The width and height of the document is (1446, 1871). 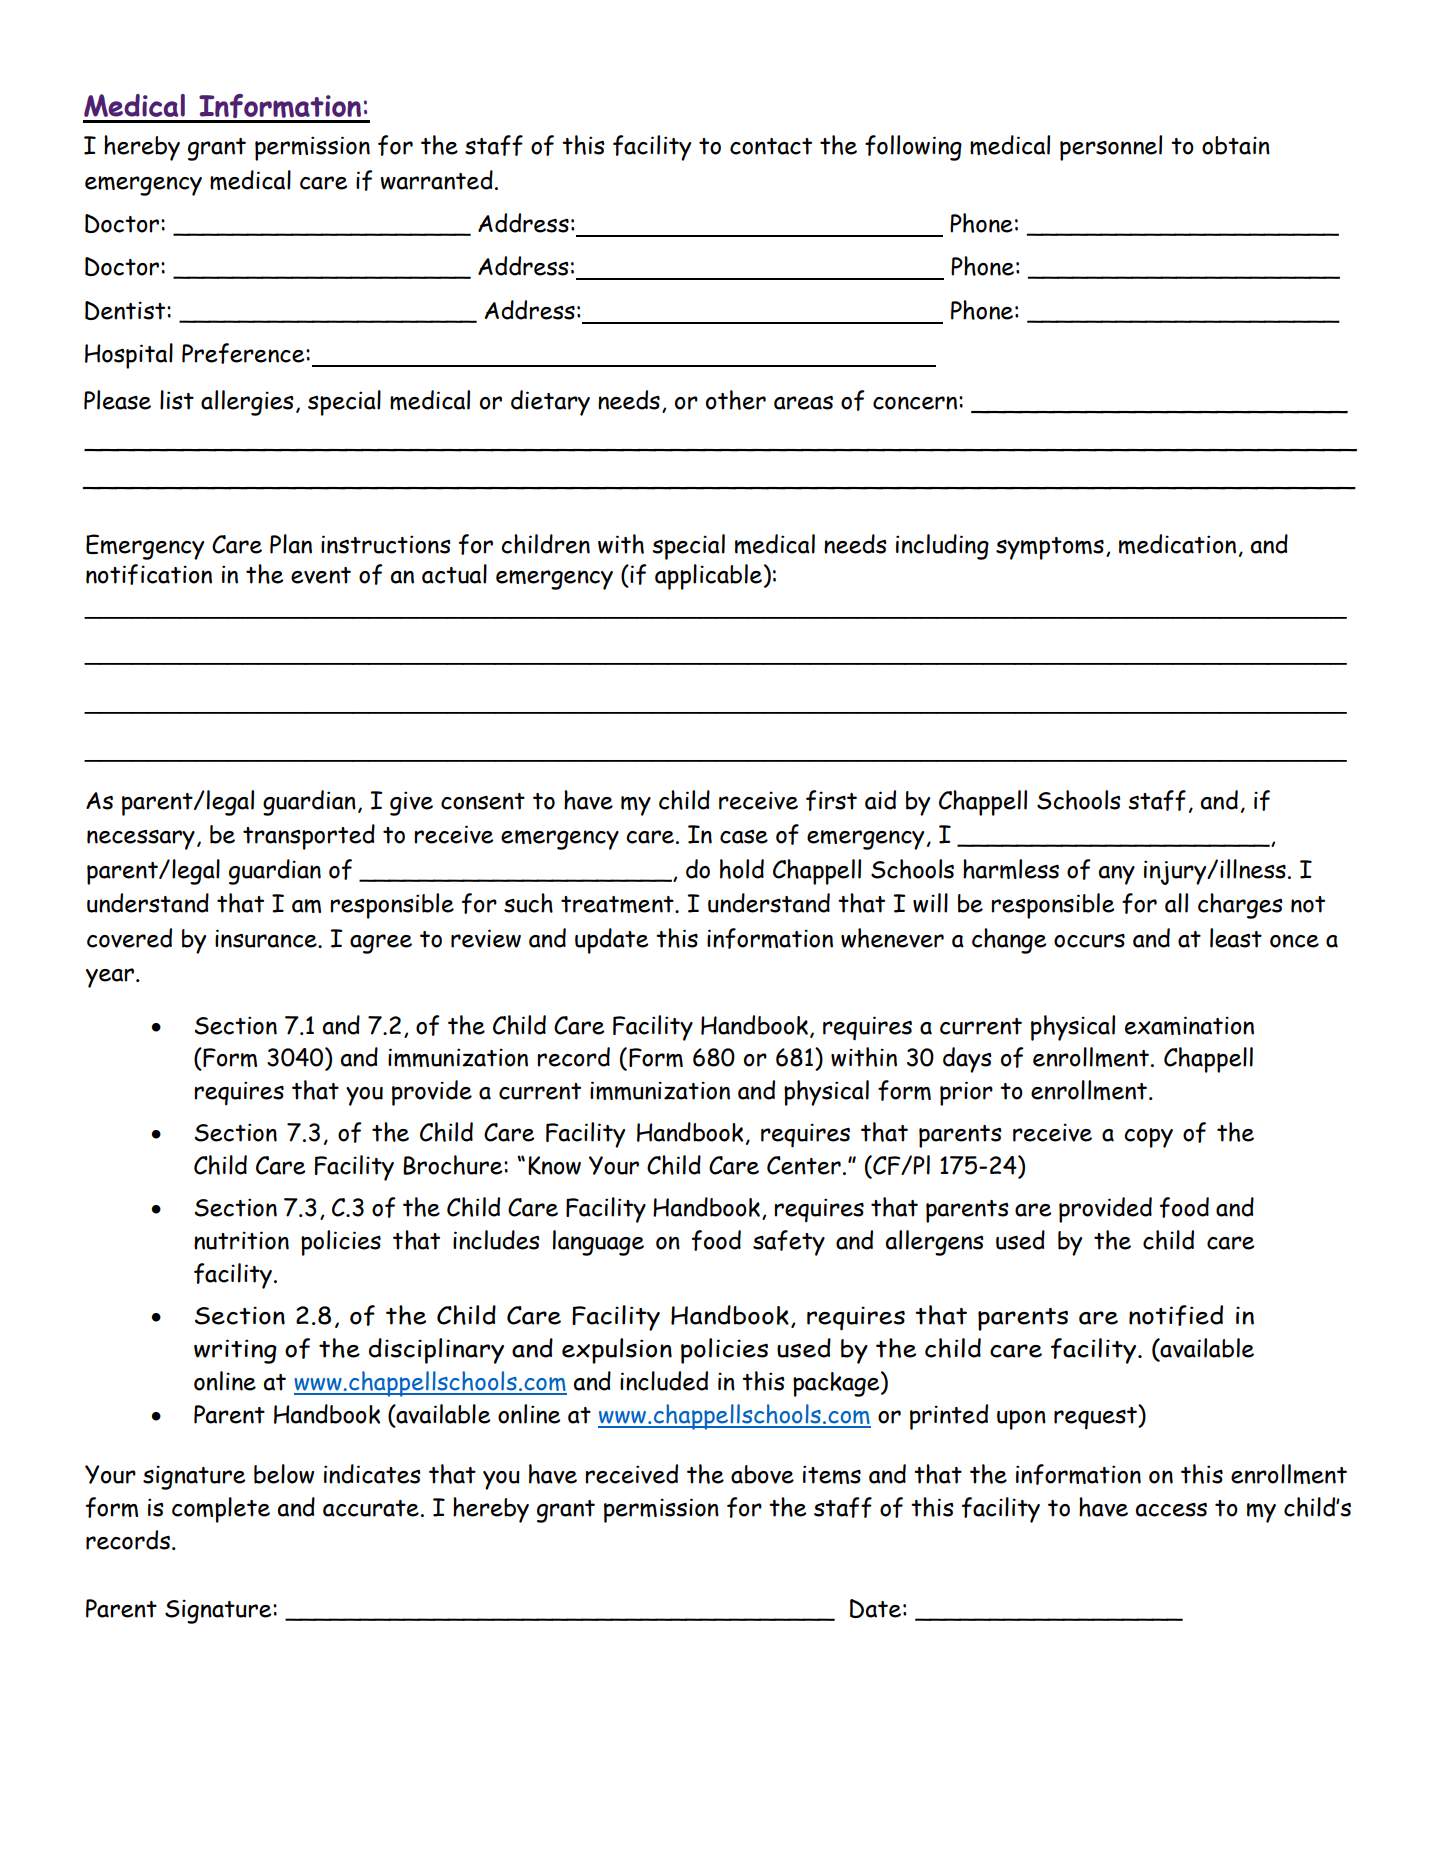 What do you see at coordinates (309, 837) in the document?
I see `transported` at bounding box center [309, 837].
